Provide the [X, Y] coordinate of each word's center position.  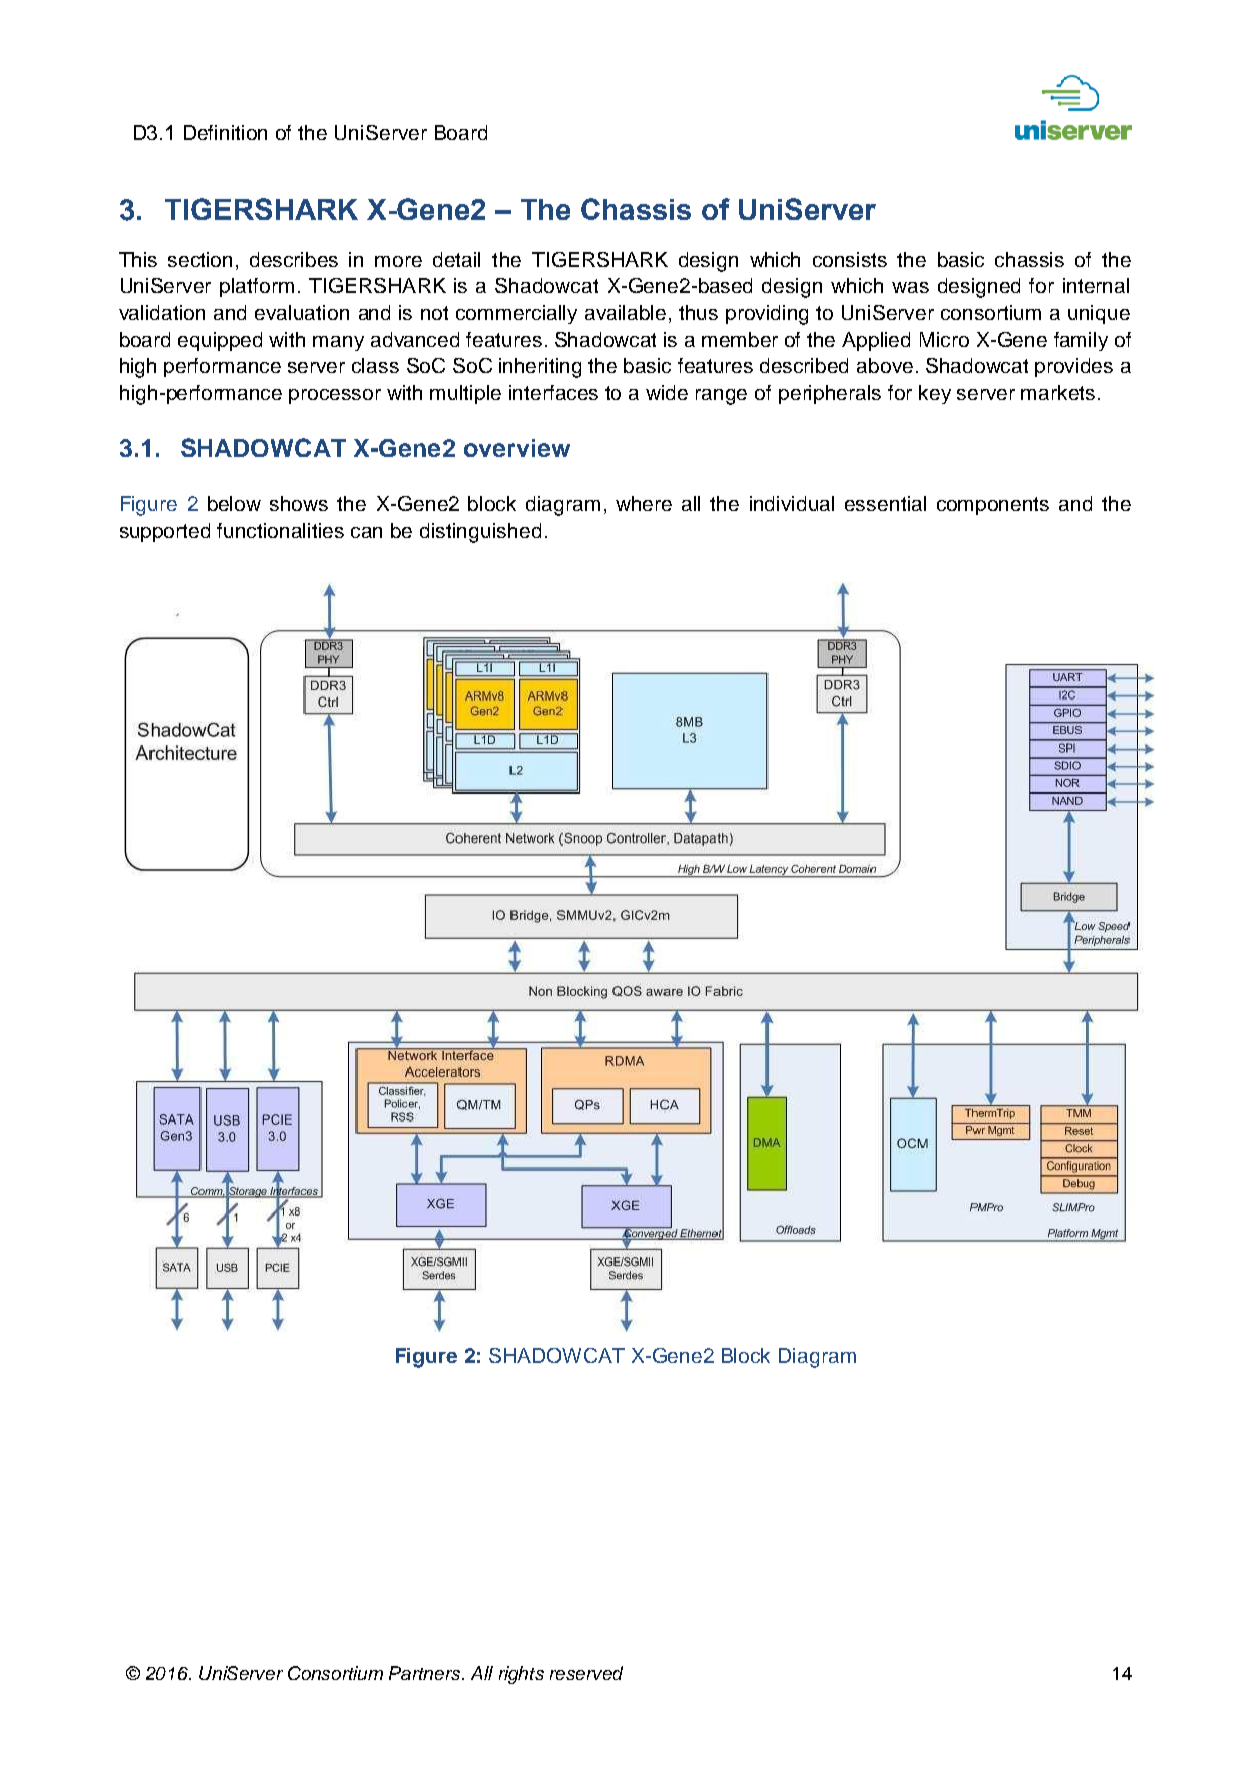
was [910, 287]
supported [165, 532]
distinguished [480, 533]
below [234, 503]
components [993, 506]
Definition [225, 132]
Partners [426, 1673]
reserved [586, 1673]
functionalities [280, 530]
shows [299, 503]
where [644, 503]
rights [521, 1675]
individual [792, 503]
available [625, 312]
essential [885, 503]
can [366, 532]
